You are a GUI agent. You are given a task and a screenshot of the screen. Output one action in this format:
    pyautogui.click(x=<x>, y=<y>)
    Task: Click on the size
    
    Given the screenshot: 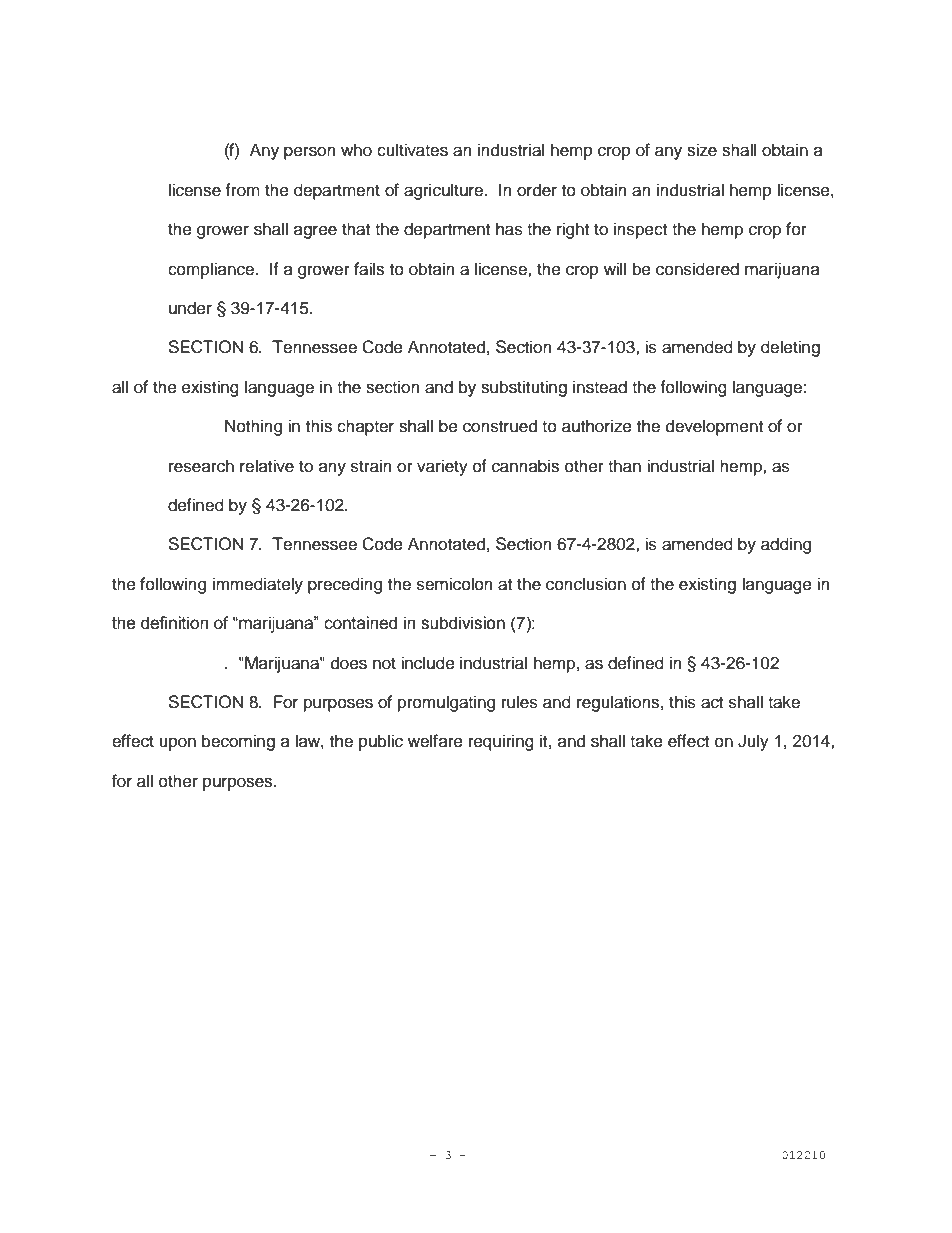 What is the action you would take?
    pyautogui.click(x=702, y=150)
